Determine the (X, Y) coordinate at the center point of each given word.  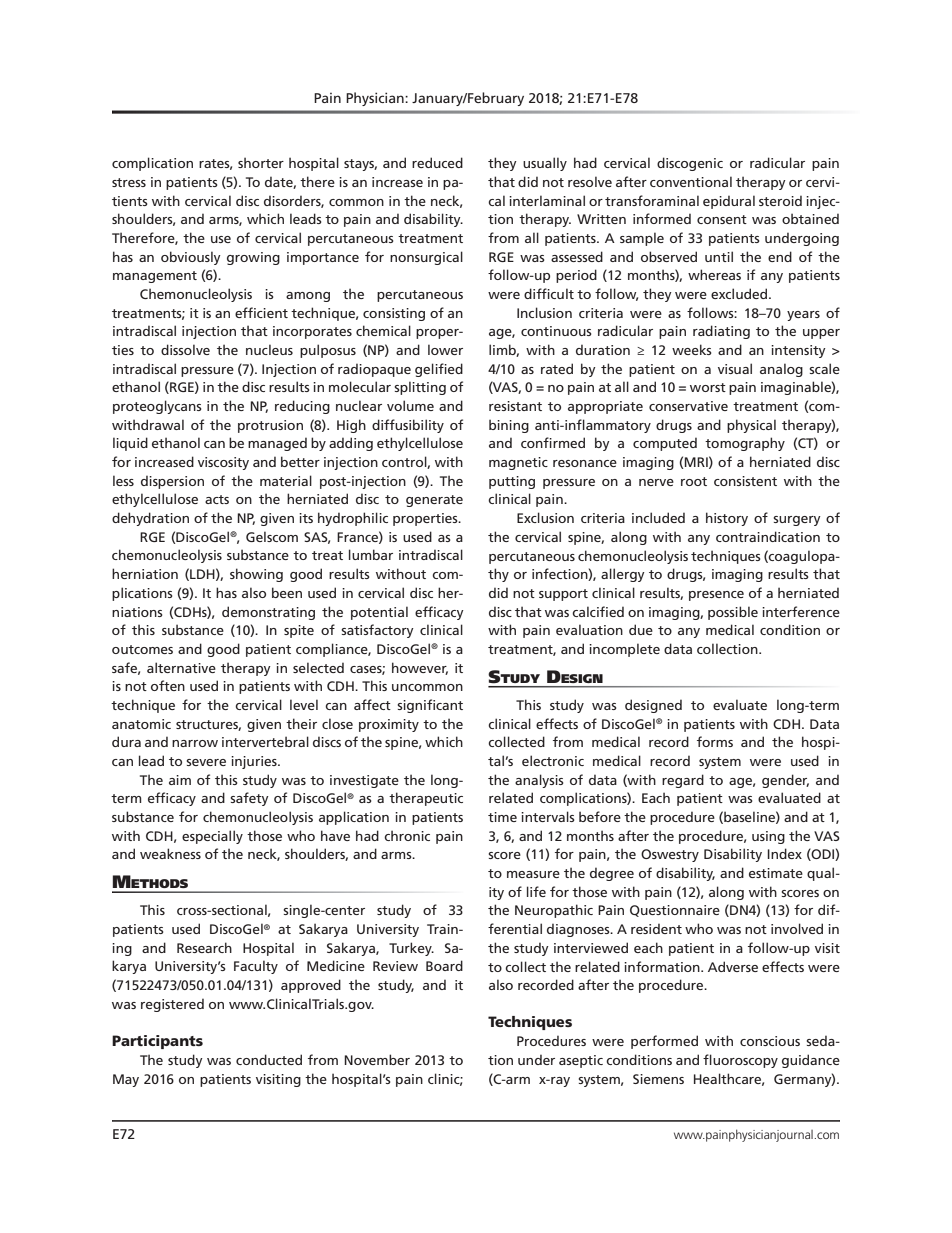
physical (751, 426)
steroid (780, 201)
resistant (515, 406)
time (502, 817)
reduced (437, 162)
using (768, 837)
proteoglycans (157, 407)
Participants (157, 1042)
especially (212, 837)
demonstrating (268, 613)
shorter (261, 162)
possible (733, 613)
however (420, 668)
